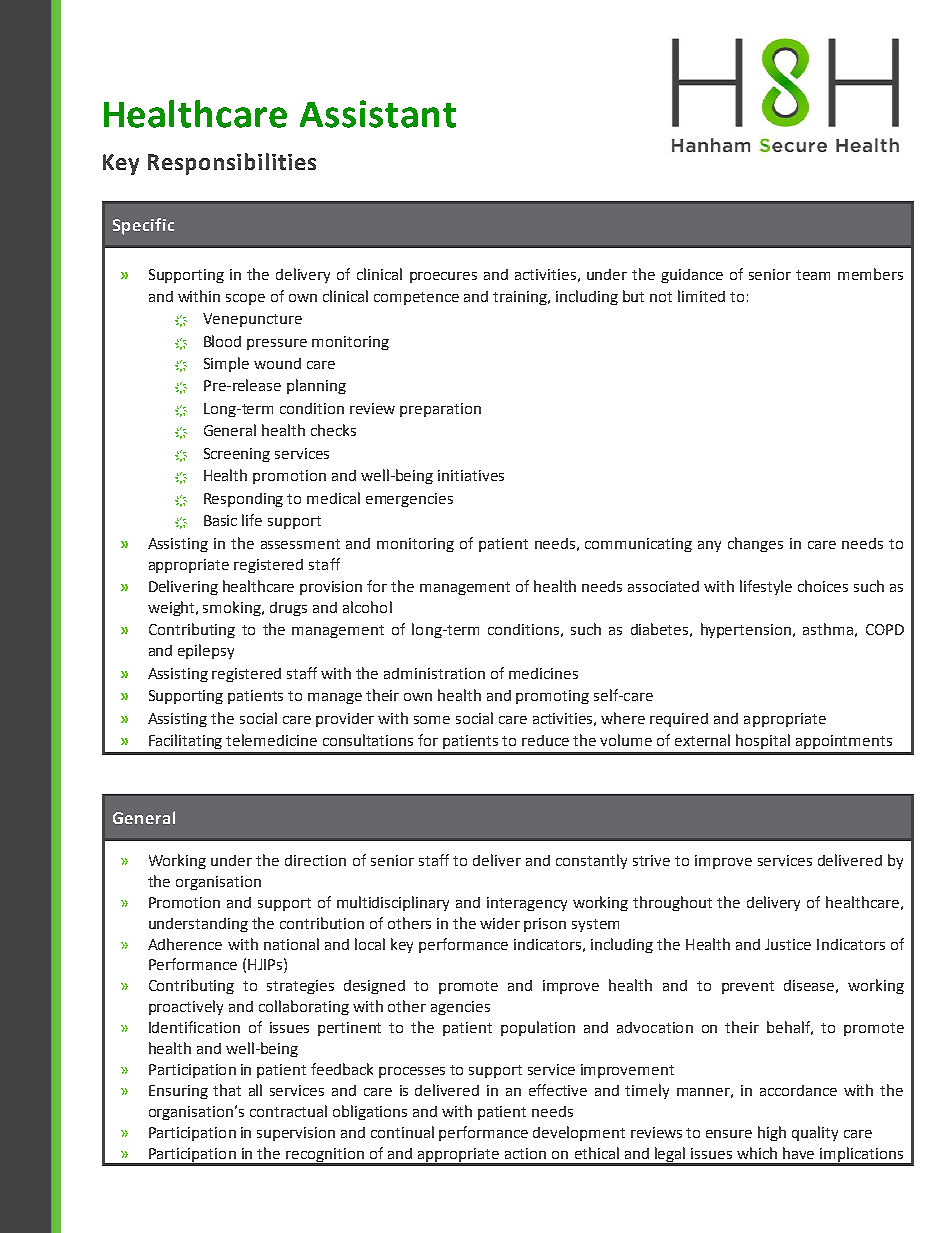 The width and height of the page is (952, 1233). What do you see at coordinates (233, 608) in the page?
I see `smoking` at bounding box center [233, 608].
